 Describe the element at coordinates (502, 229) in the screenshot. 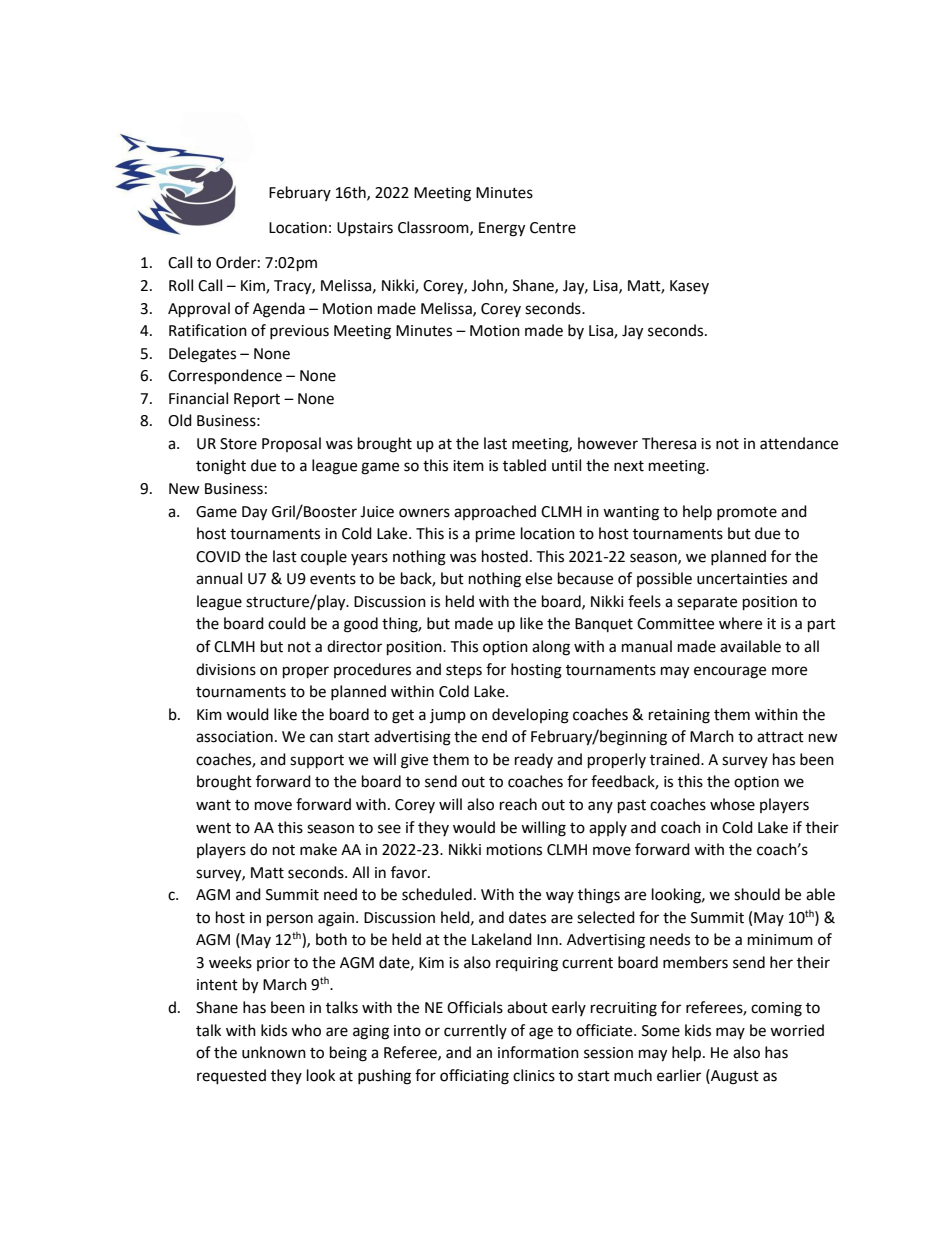

I see `Energy` at that location.
